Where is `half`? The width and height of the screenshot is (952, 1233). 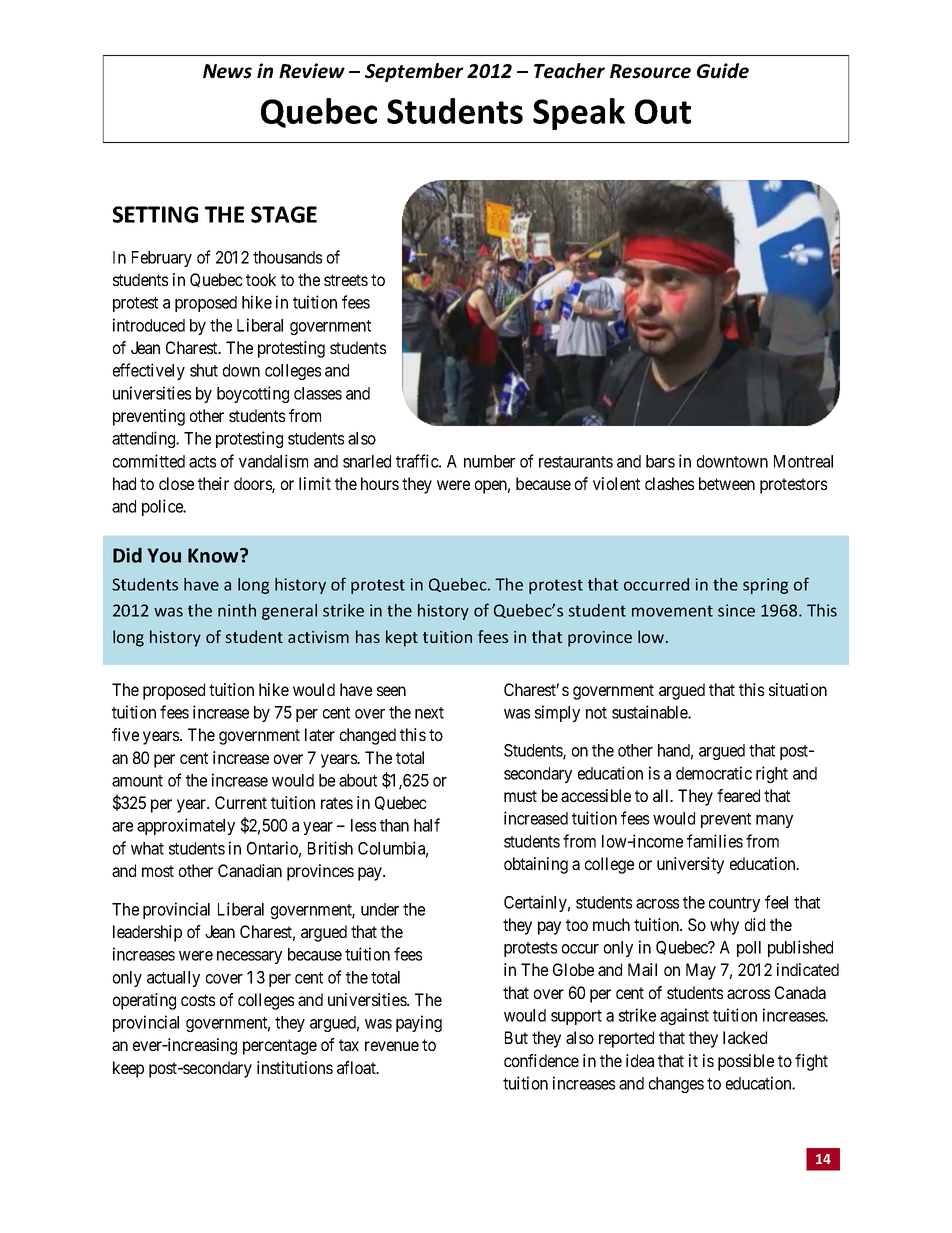
half is located at coordinates (427, 825).
